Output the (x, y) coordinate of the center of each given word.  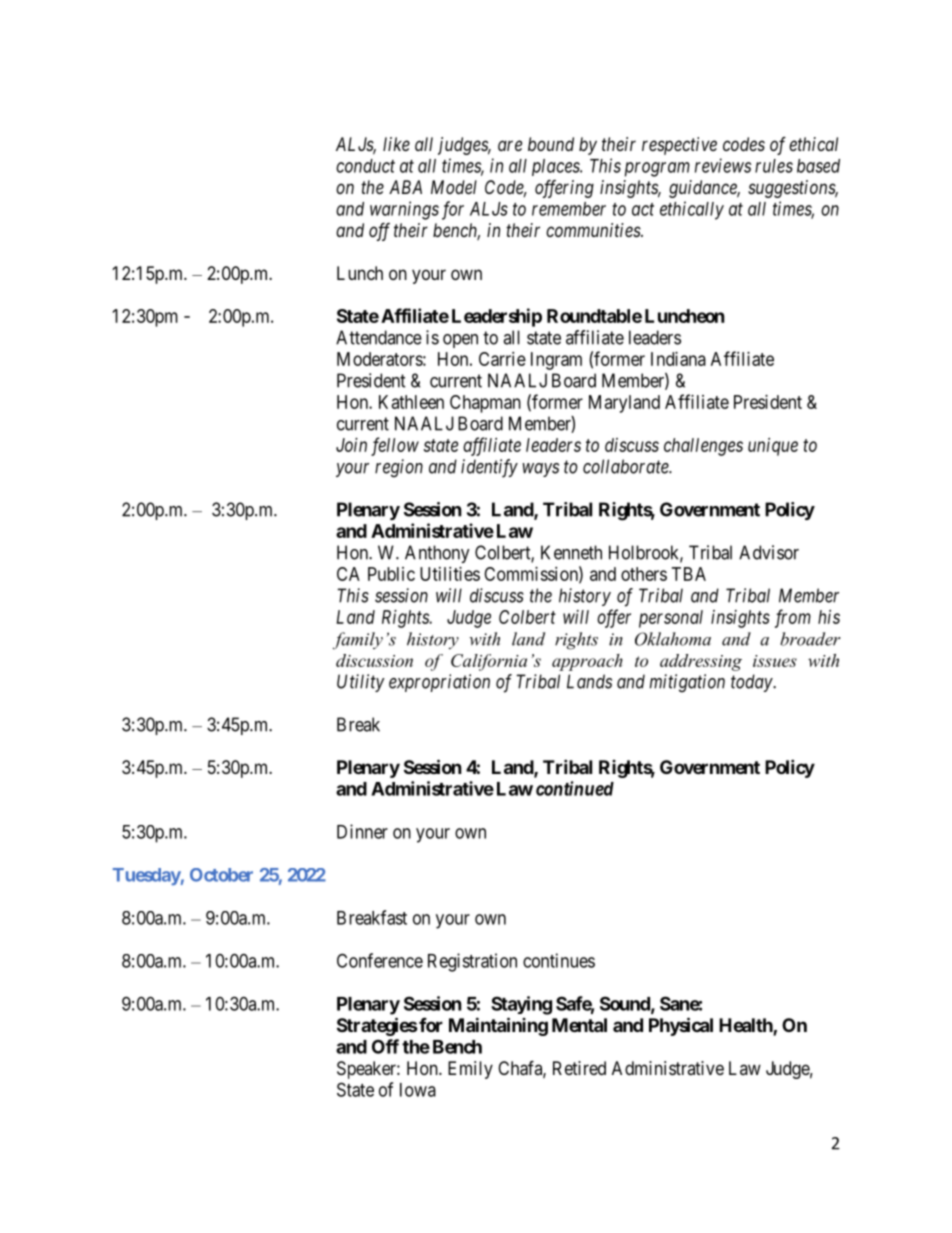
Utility (361, 683)
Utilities (450, 574)
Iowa (418, 1090)
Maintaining (498, 1026)
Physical (681, 1026)
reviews (723, 165)
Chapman (485, 404)
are (510, 145)
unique (773, 447)
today (752, 683)
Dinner (362, 831)
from (793, 618)
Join (351, 445)
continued (575, 788)
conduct (365, 166)
